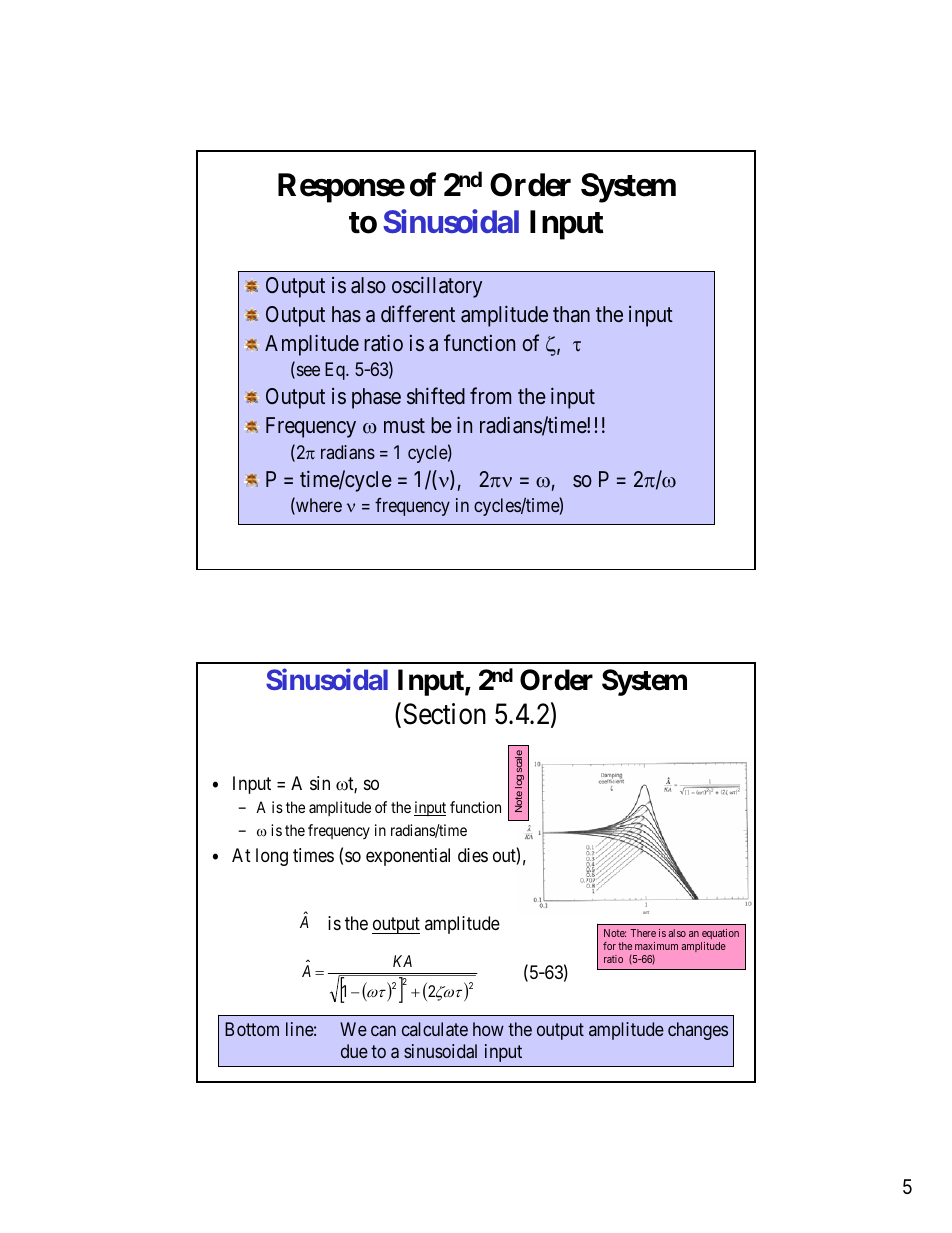 The height and width of the screenshot is (1233, 952). What do you see at coordinates (571, 314) in the screenshot?
I see `than` at bounding box center [571, 314].
